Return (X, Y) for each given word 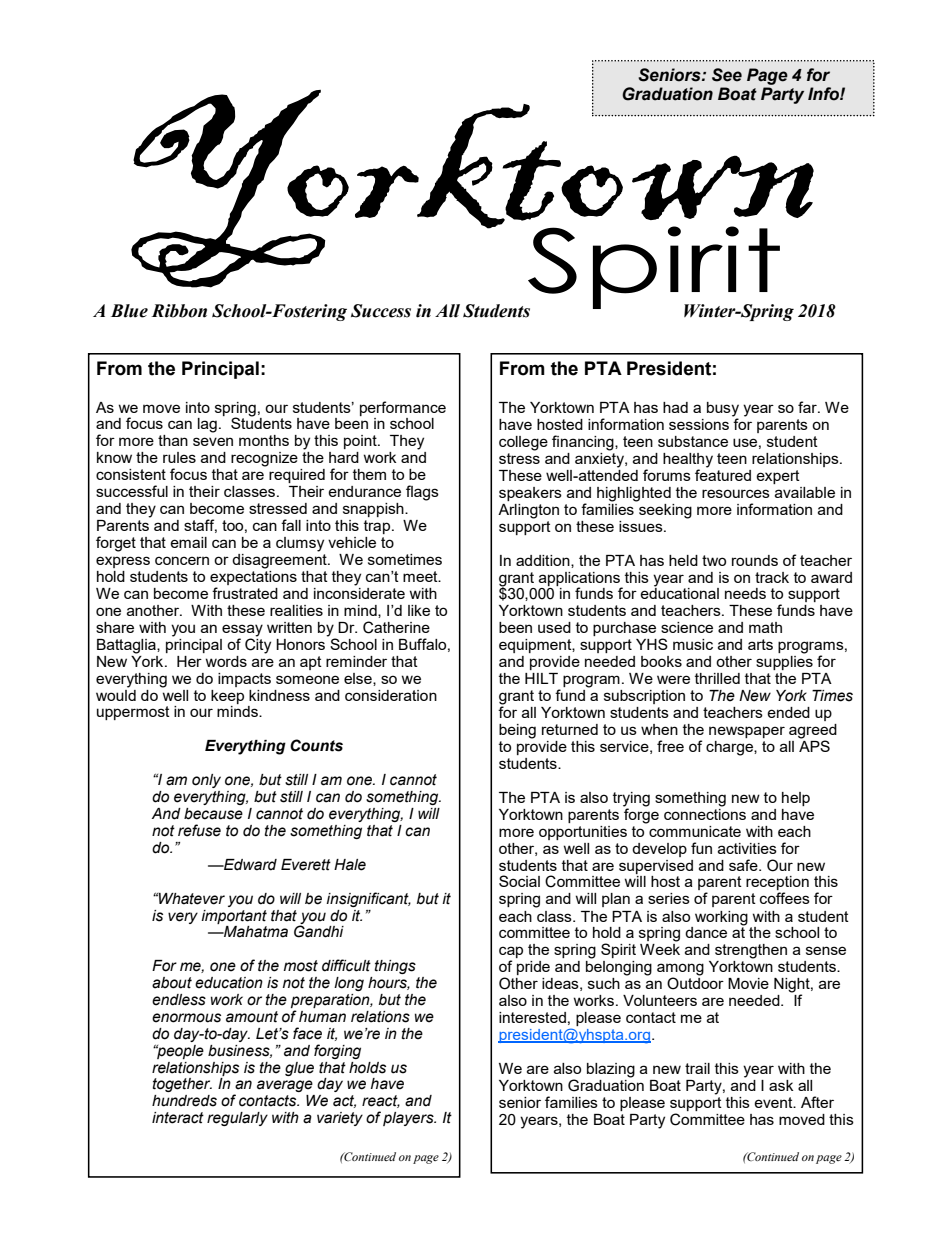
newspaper (747, 732)
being (517, 731)
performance (403, 408)
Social (519, 881)
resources (736, 493)
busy (723, 410)
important (234, 917)
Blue (129, 311)
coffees (785, 898)
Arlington (528, 511)
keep (227, 697)
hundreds (184, 1101)
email (188, 542)
